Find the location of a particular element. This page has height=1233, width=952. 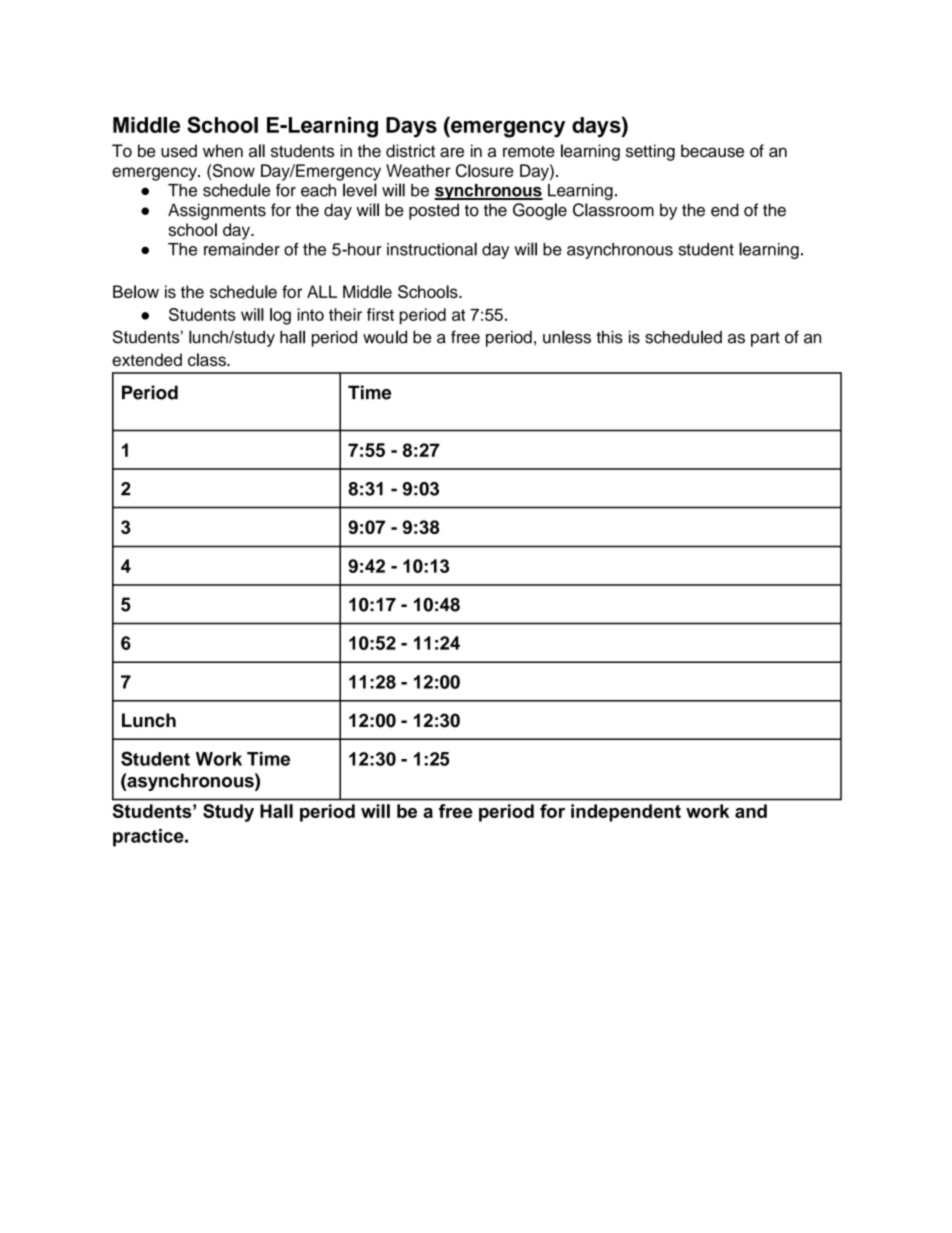

their is located at coordinates (345, 314).
